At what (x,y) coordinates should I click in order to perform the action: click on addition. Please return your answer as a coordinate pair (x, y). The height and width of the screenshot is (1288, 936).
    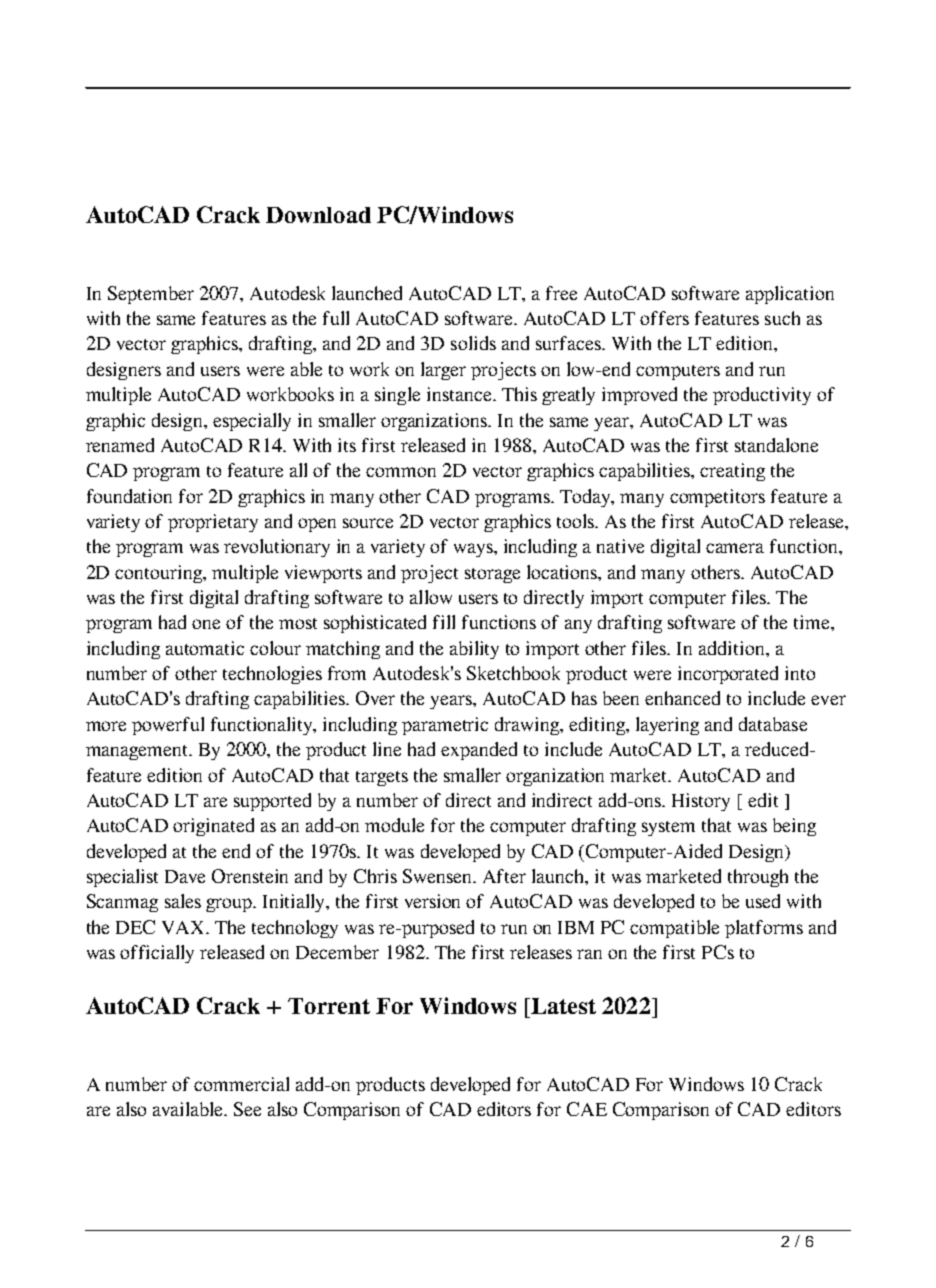
    Looking at the image, I should click on (733, 648).
